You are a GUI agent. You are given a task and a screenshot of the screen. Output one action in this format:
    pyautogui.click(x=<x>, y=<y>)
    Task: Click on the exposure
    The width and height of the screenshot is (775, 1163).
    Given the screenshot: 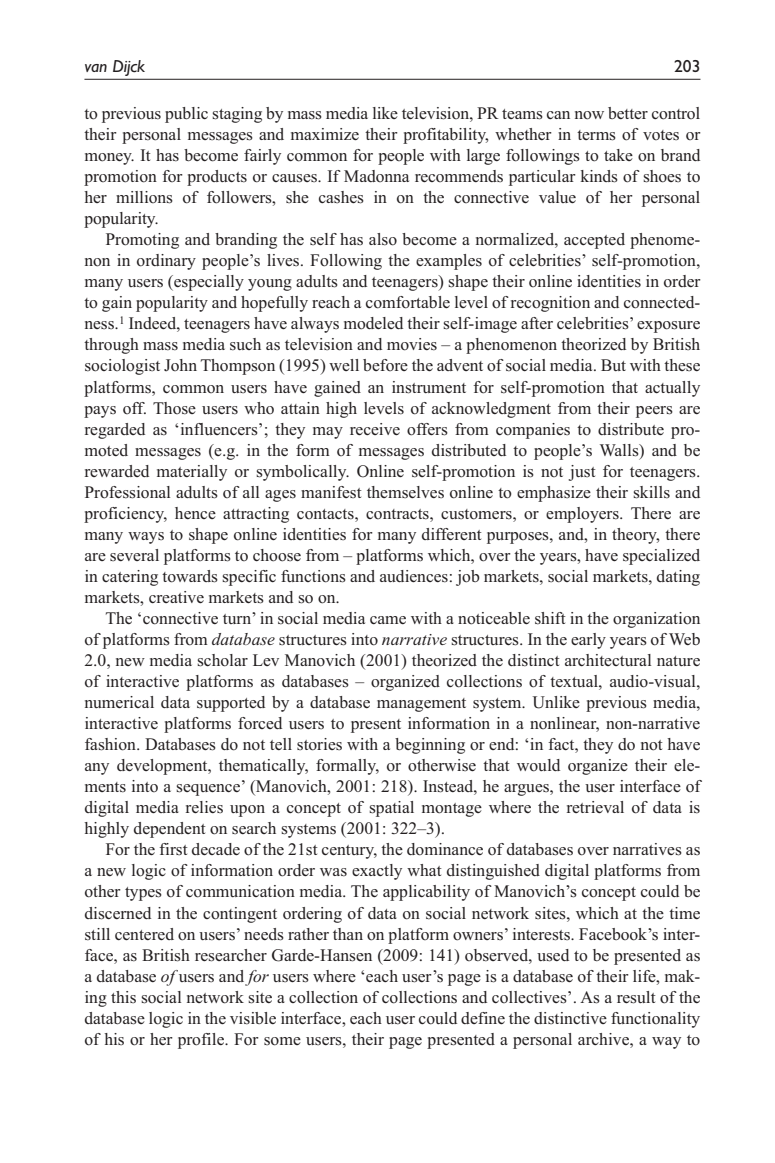 What is the action you would take?
    pyautogui.click(x=668, y=327)
